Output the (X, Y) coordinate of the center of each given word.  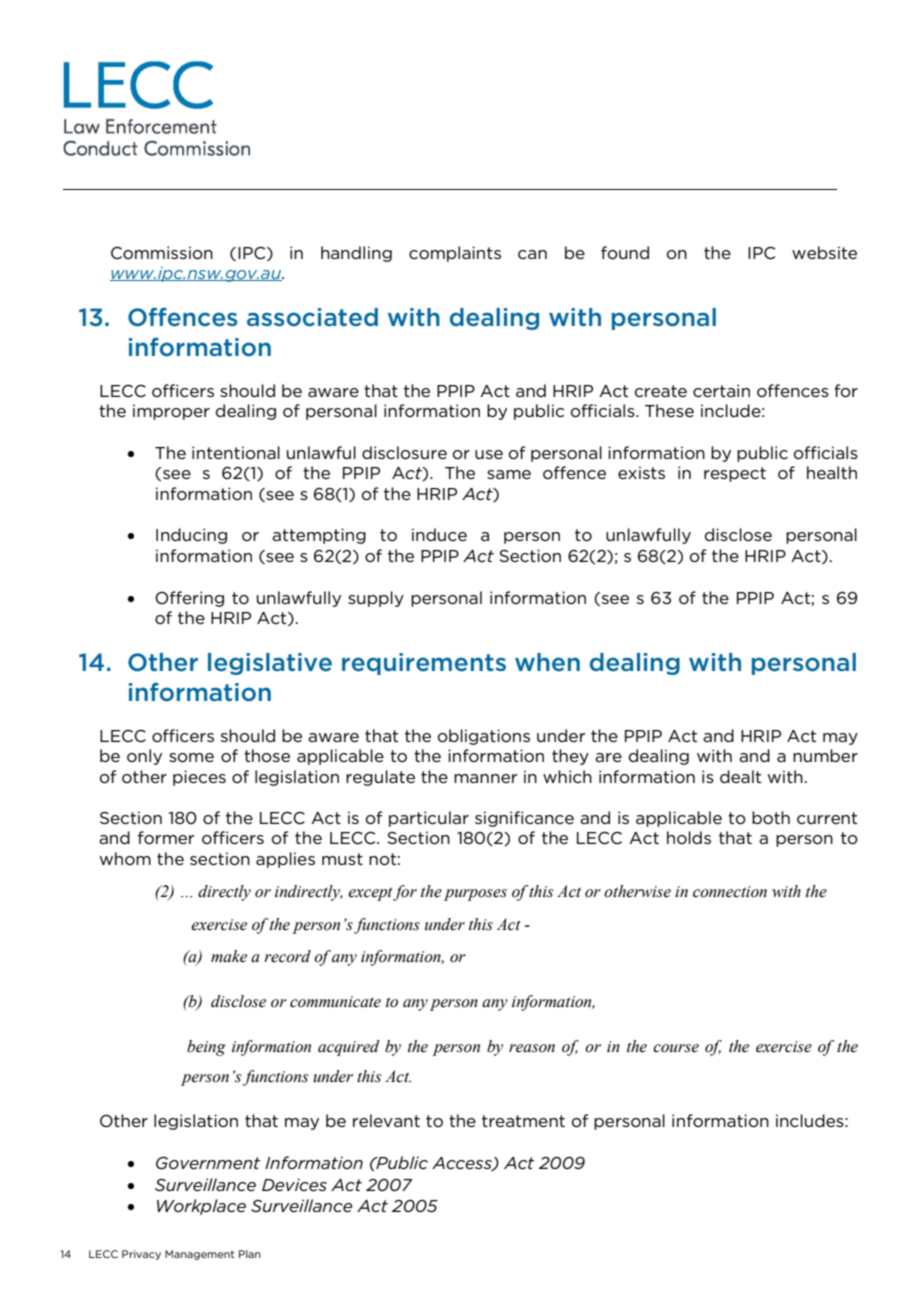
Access (463, 1164)
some (191, 758)
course (676, 1048)
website (824, 252)
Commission (162, 253)
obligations (484, 737)
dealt (740, 776)
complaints (455, 254)
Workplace (201, 1207)
